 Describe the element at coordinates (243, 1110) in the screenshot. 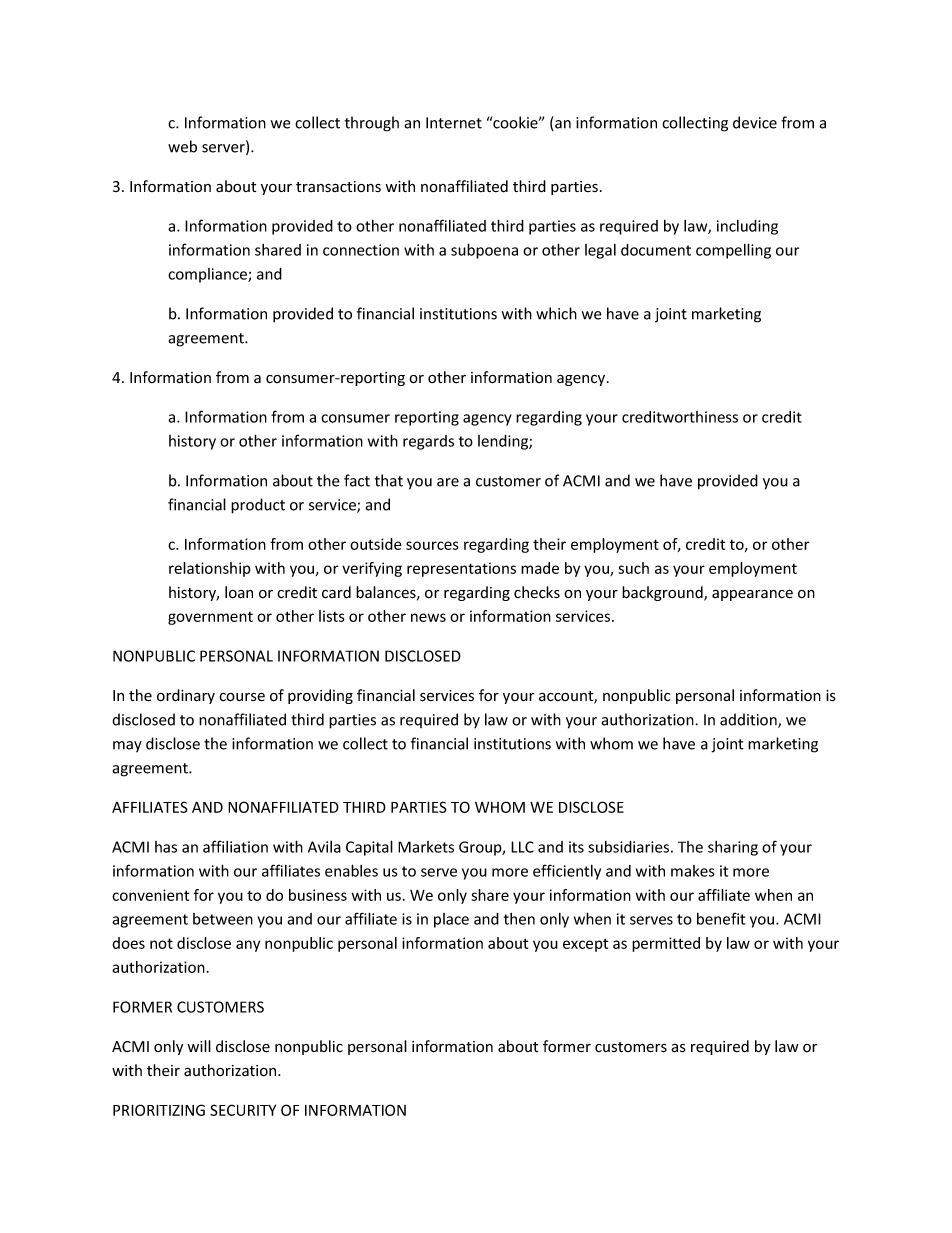

I see `SECURITY` at that location.
